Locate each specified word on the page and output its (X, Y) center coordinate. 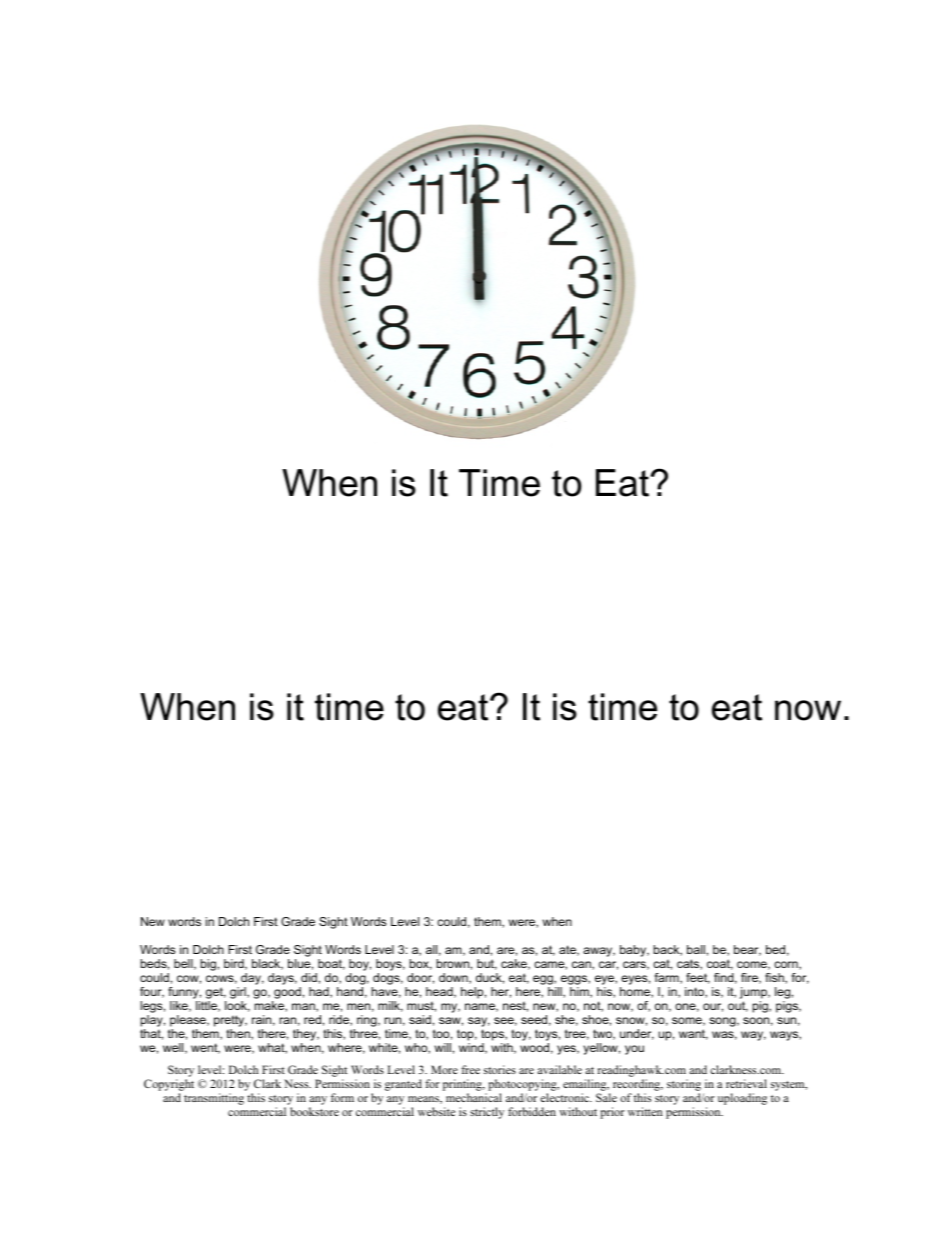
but (487, 964)
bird (235, 964)
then (239, 1034)
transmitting (214, 1099)
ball (696, 949)
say (479, 1022)
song (723, 1022)
